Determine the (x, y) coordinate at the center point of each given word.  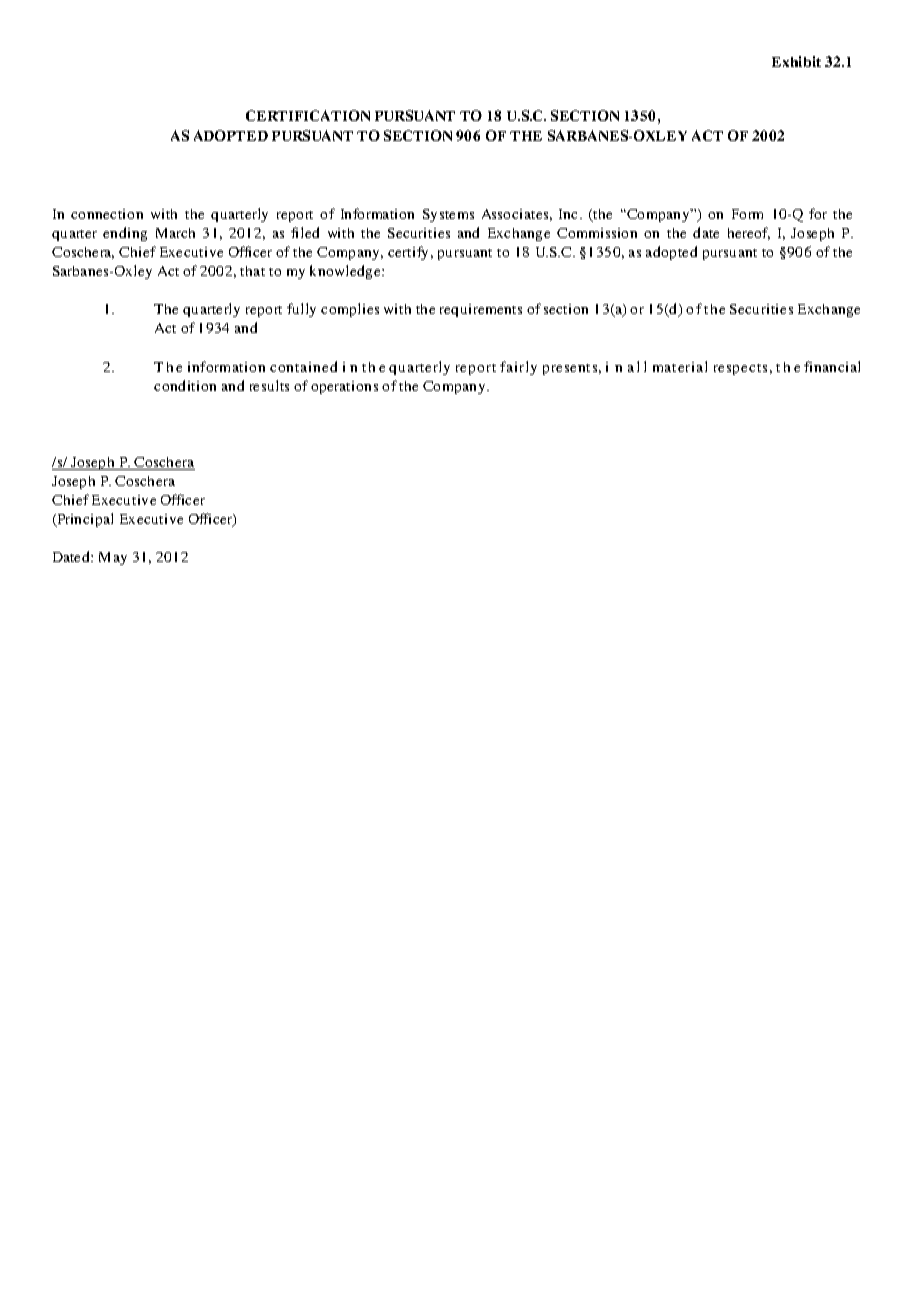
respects (740, 369)
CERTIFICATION (308, 115)
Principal (84, 520)
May (113, 558)
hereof (749, 233)
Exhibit (796, 61)
